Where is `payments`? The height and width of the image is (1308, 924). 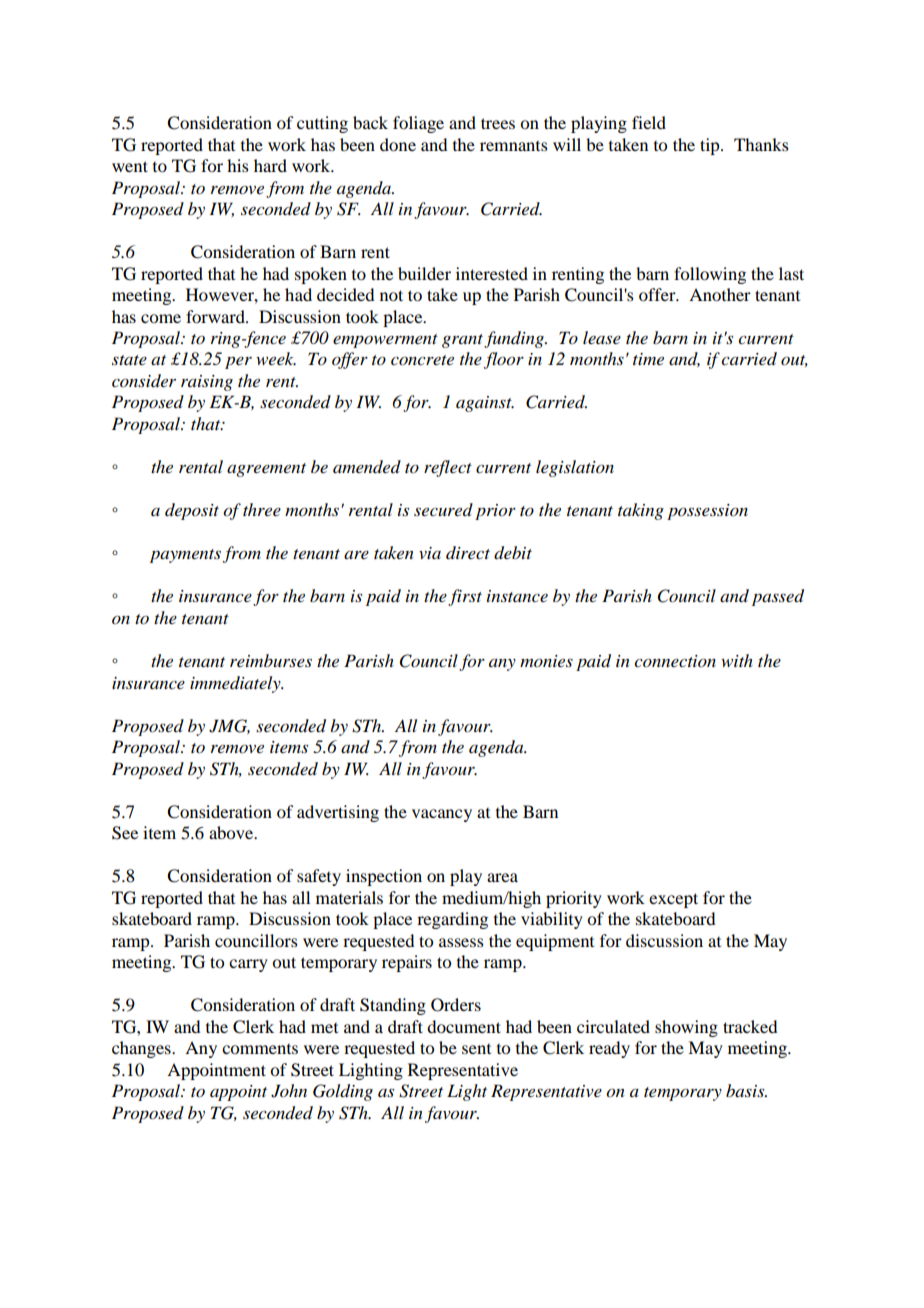
payments is located at coordinates (185, 556).
